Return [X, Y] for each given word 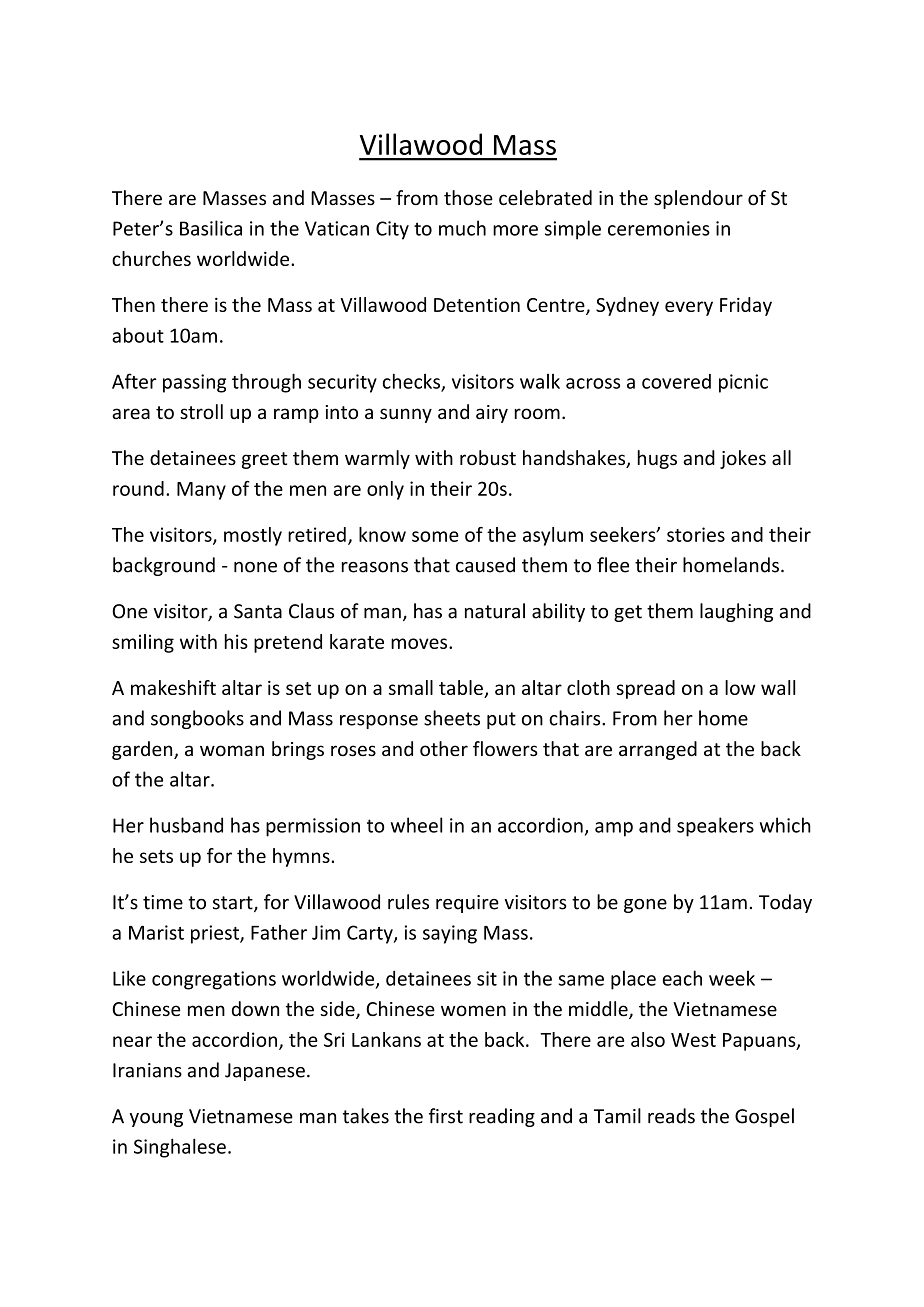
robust [488, 458]
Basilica [211, 228]
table [461, 687]
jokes [743, 459]
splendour [698, 199]
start [234, 904]
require [467, 904]
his [236, 641]
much [462, 228]
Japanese [265, 1072]
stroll [201, 412]
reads [671, 1116]
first [446, 1116]
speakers [715, 827]
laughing [736, 612]
